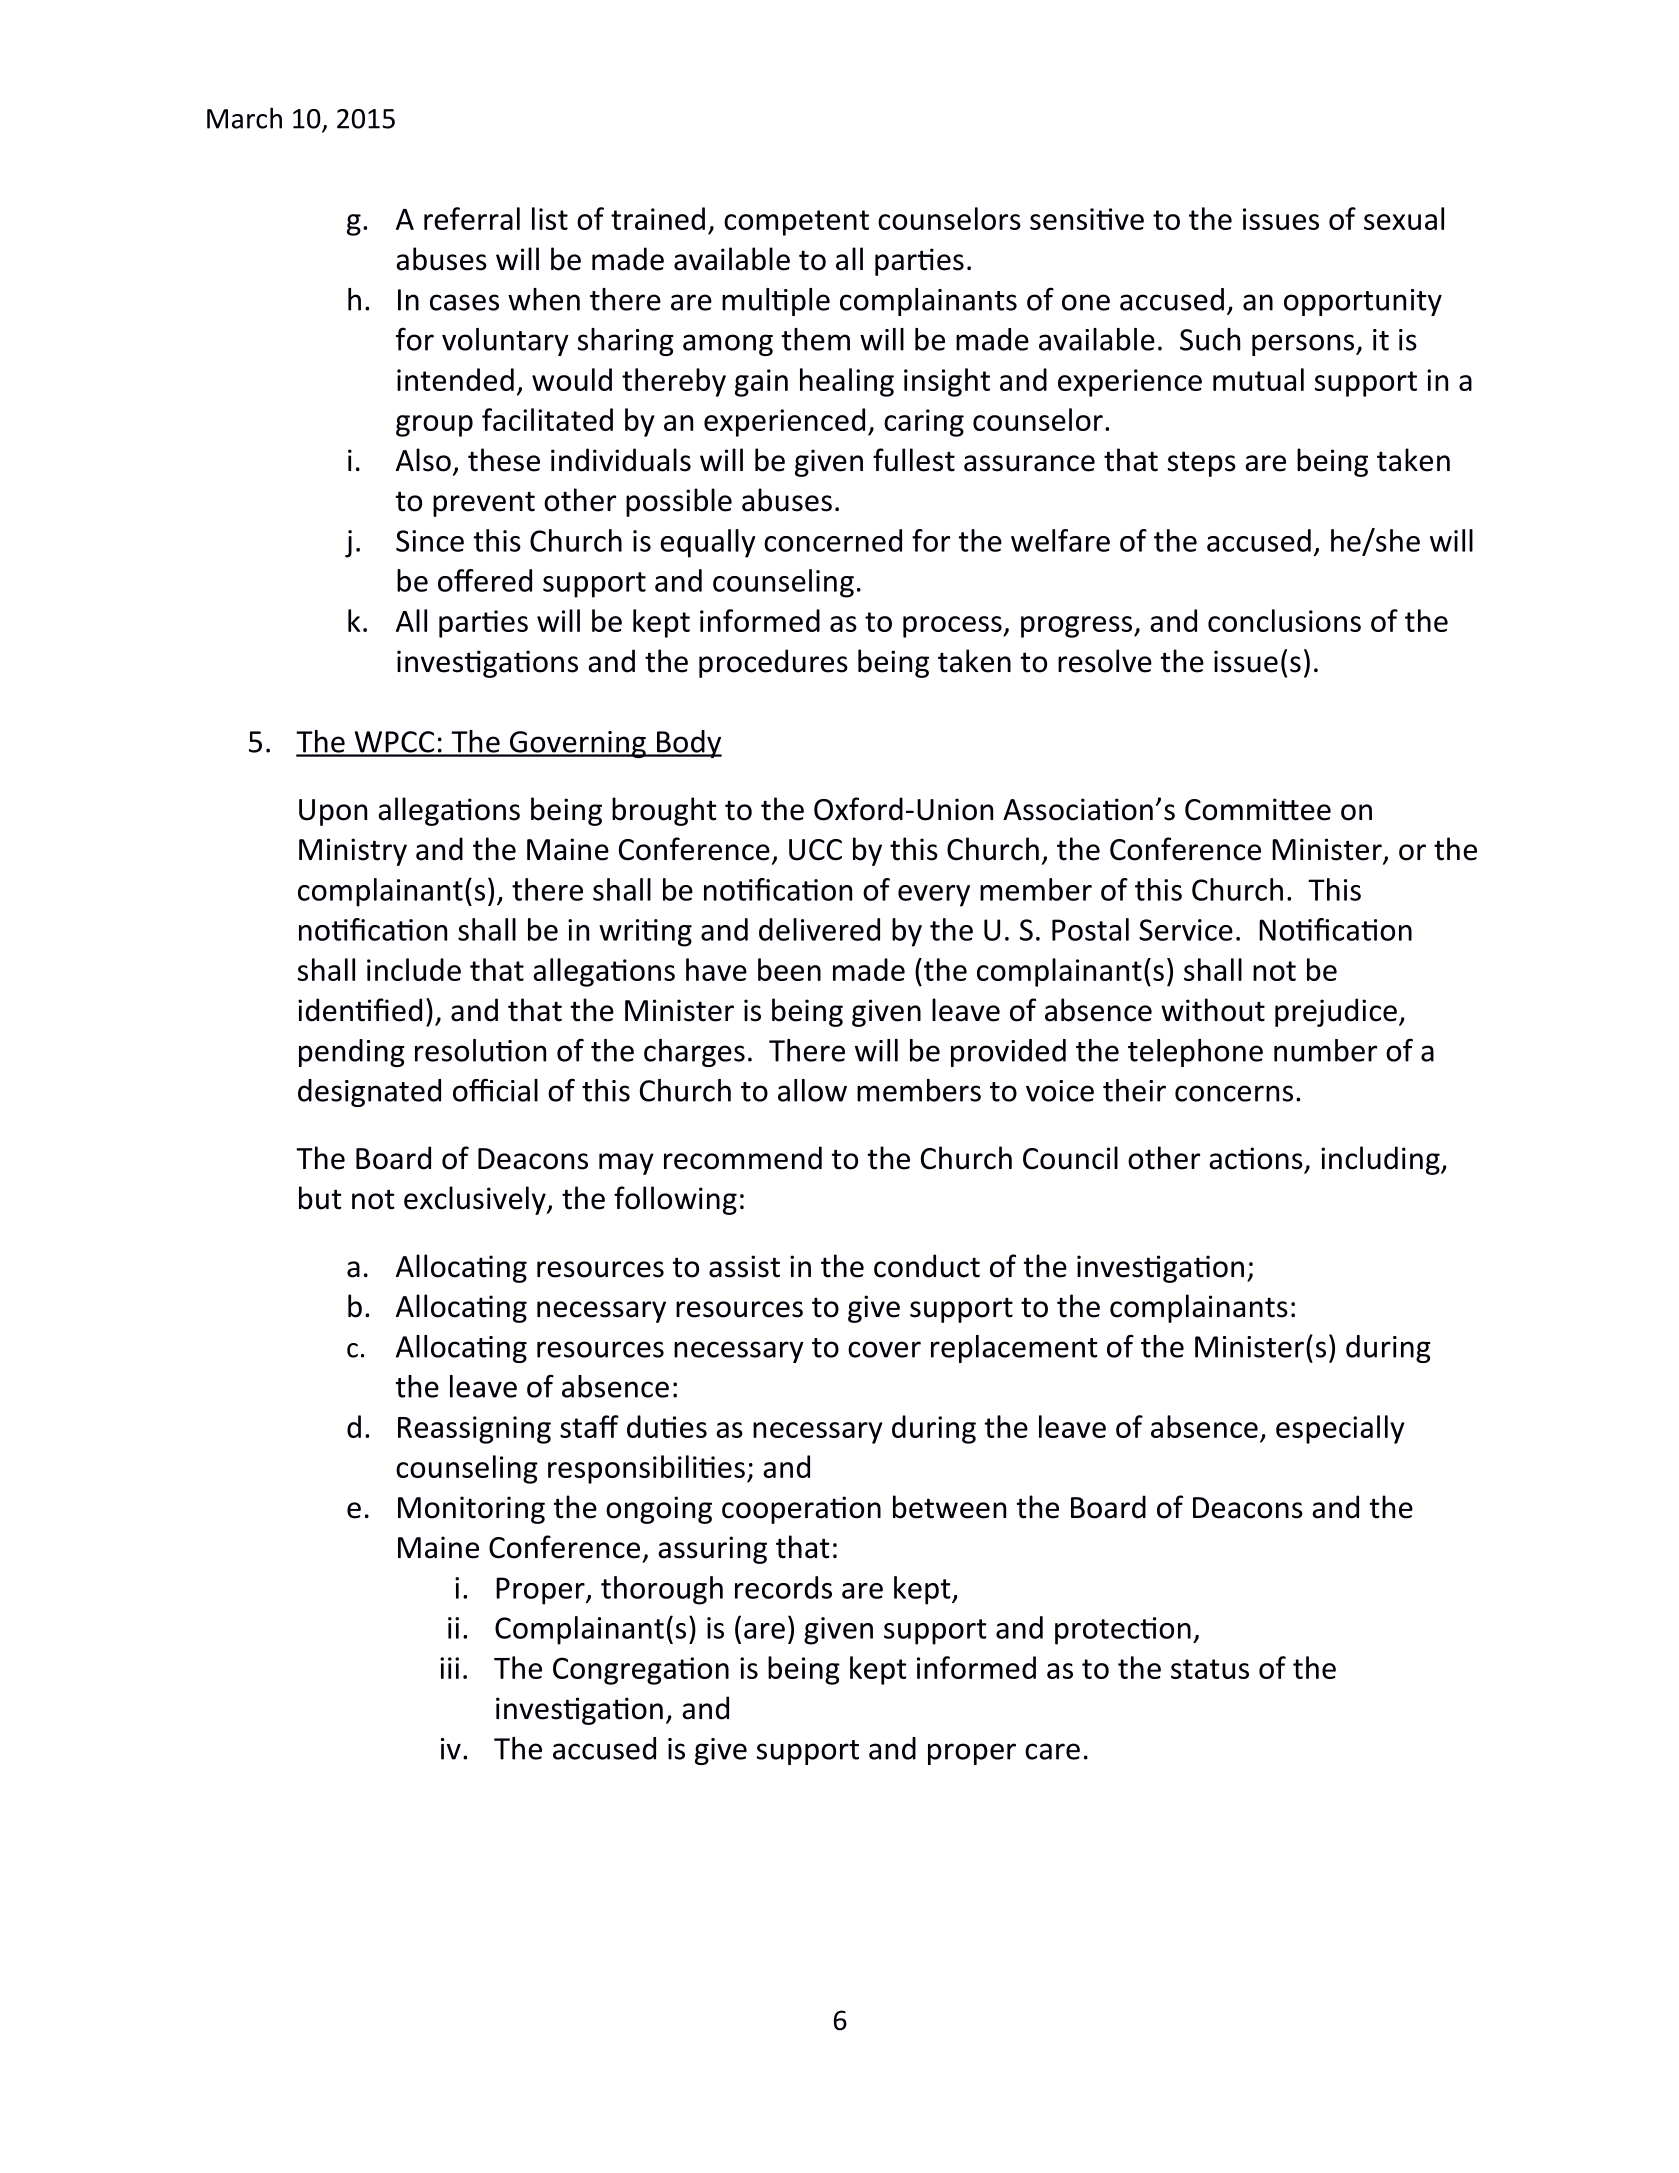  What do you see at coordinates (789, 969) in the screenshot?
I see `been` at bounding box center [789, 969].
